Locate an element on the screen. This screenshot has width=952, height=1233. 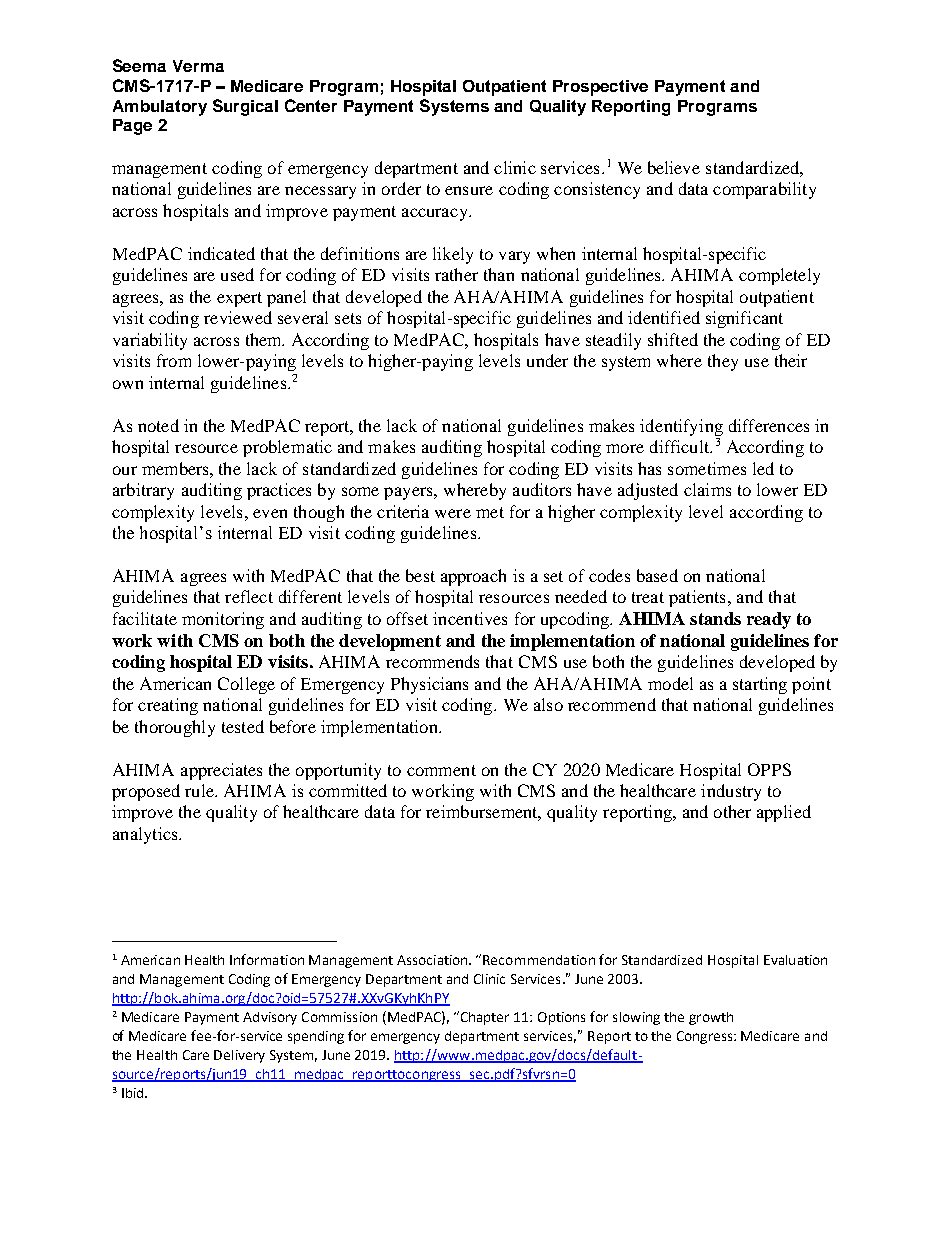
reflect is located at coordinates (249, 596).
